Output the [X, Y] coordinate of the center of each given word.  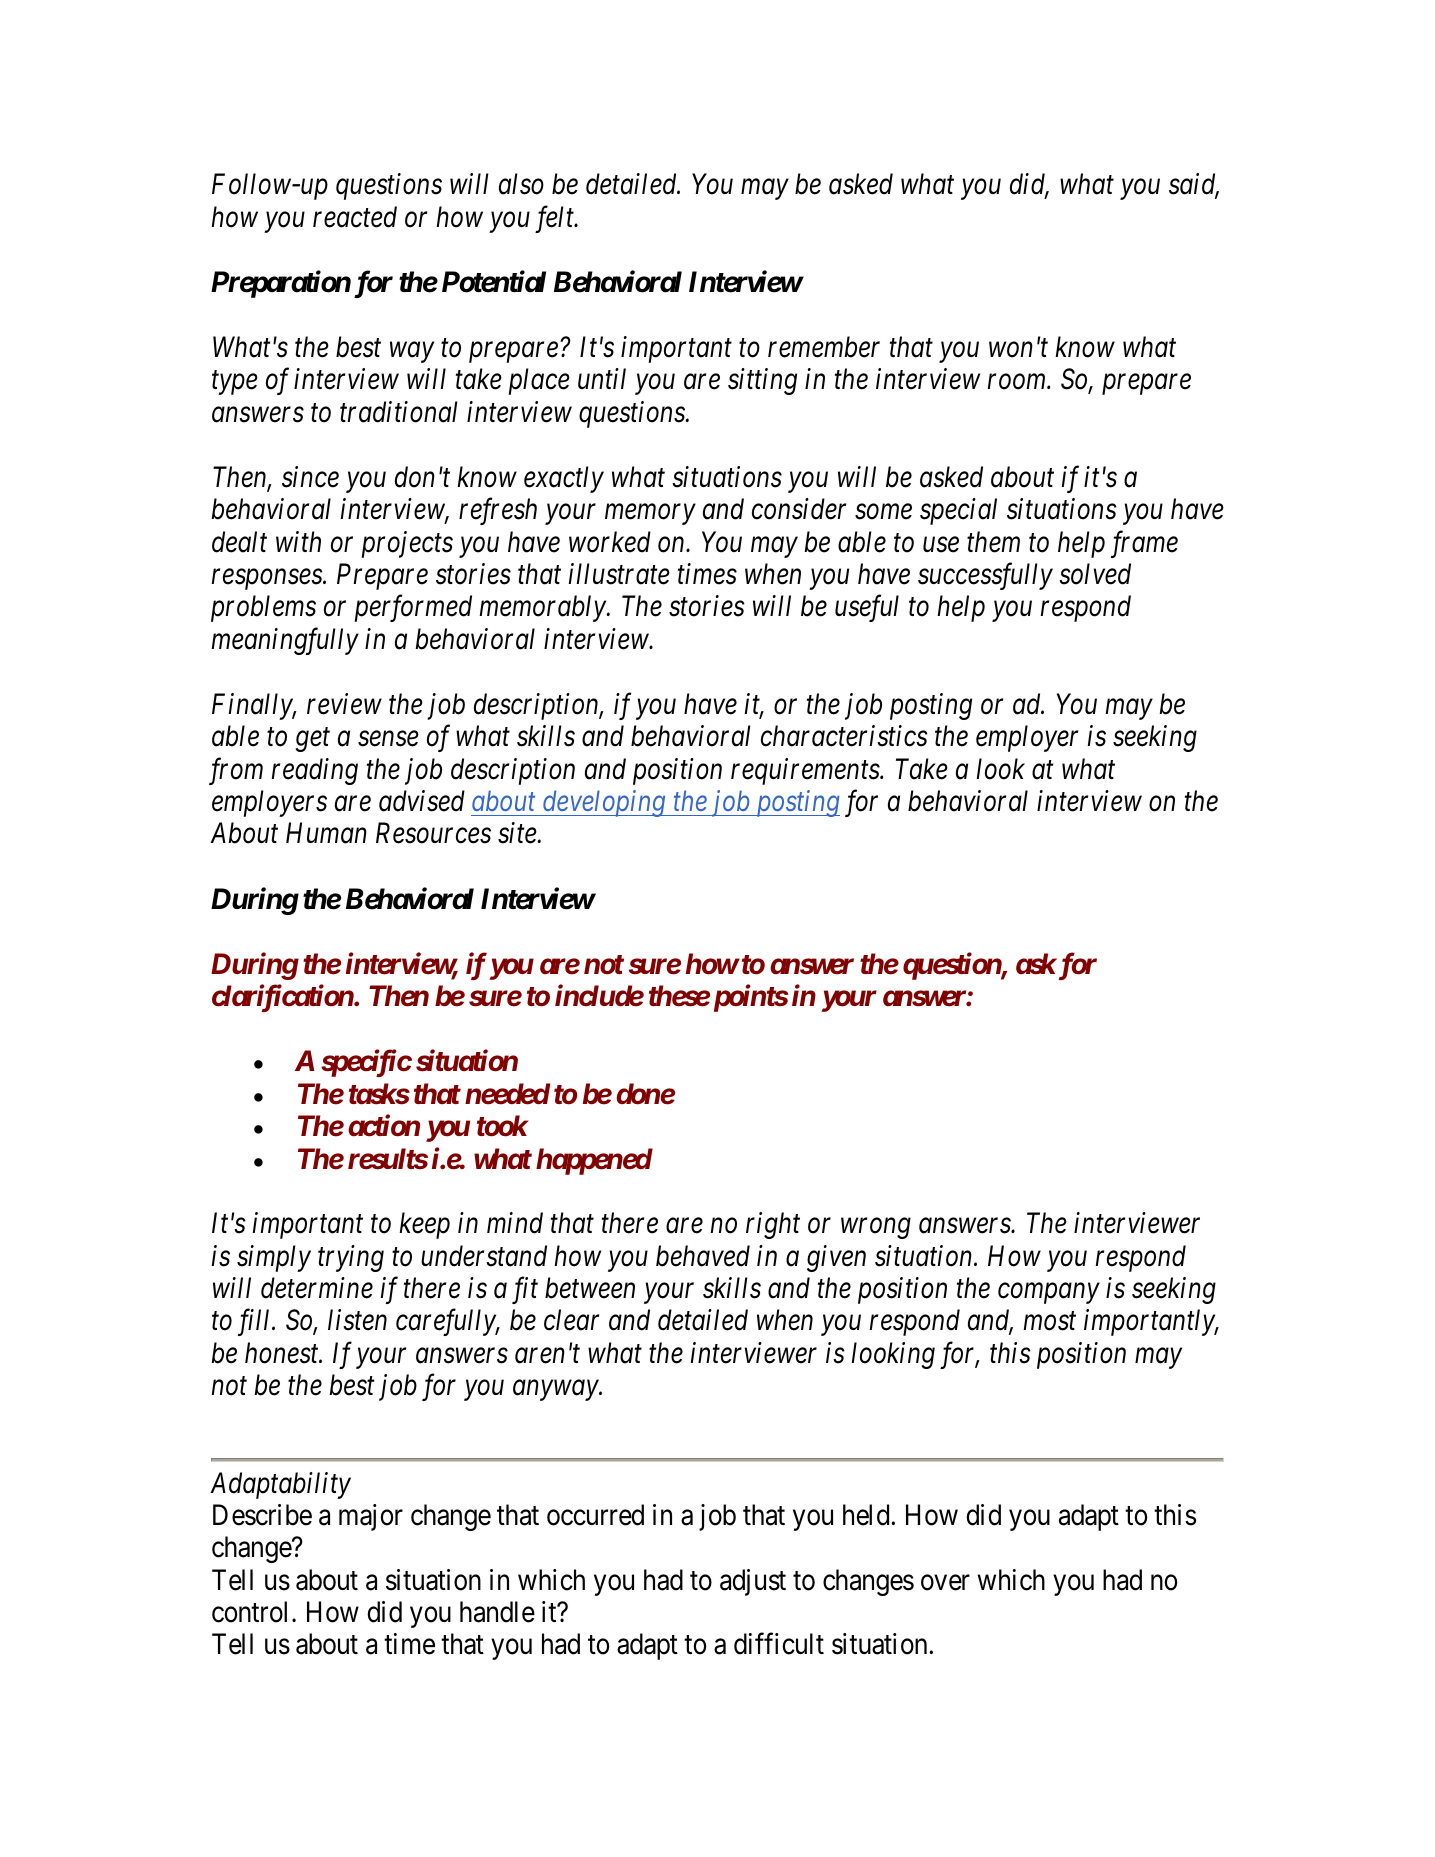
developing [604, 803]
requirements [806, 771]
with [298, 541]
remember [824, 347]
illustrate [619, 574]
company [1048, 1294]
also [521, 184]
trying [351, 1258]
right [773, 1225]
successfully [985, 576]
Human [326, 833]
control [252, 1612]
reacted [355, 217]
